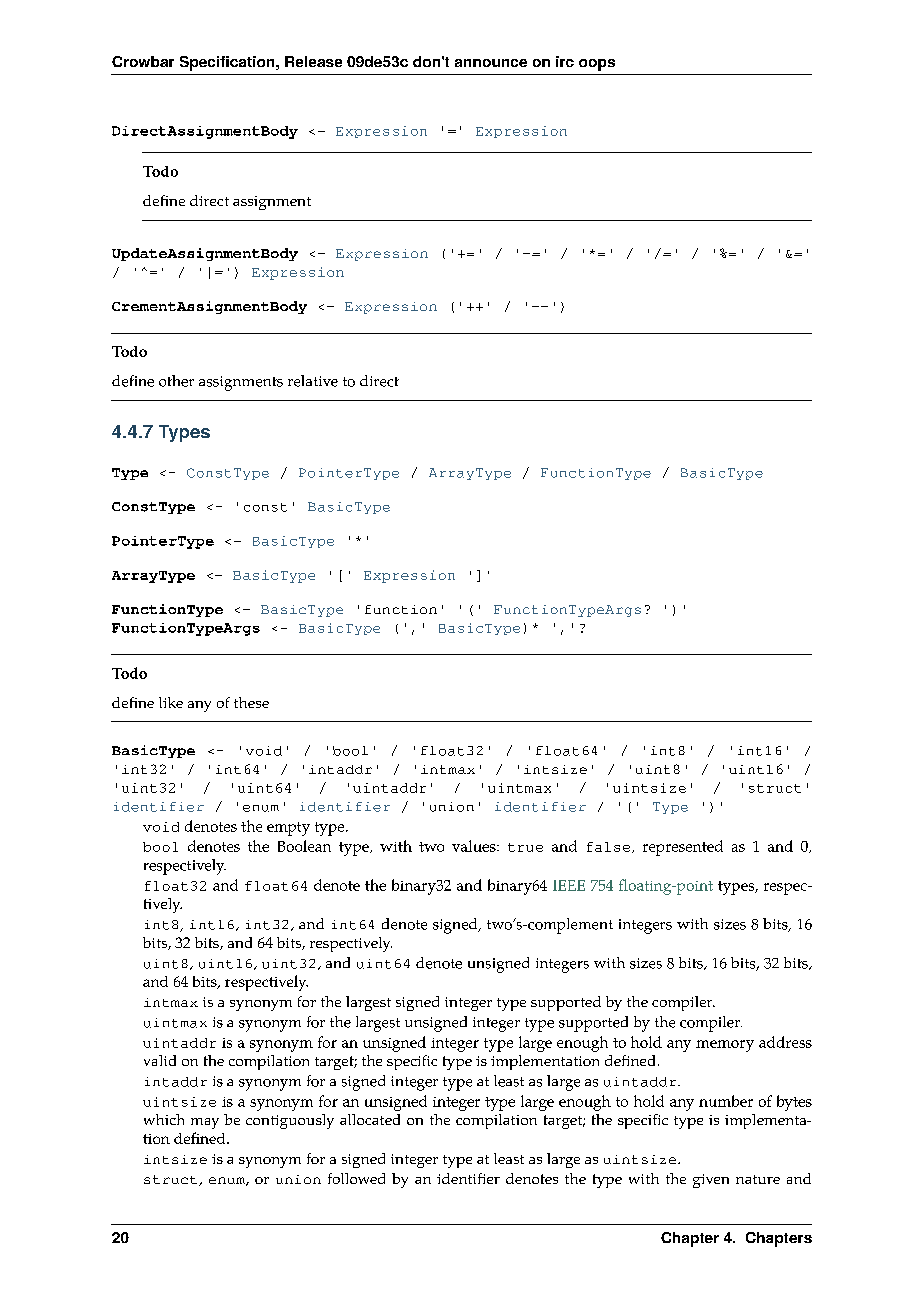 This screenshot has height=1308, width=924. I want to click on Release, so click(313, 61).
